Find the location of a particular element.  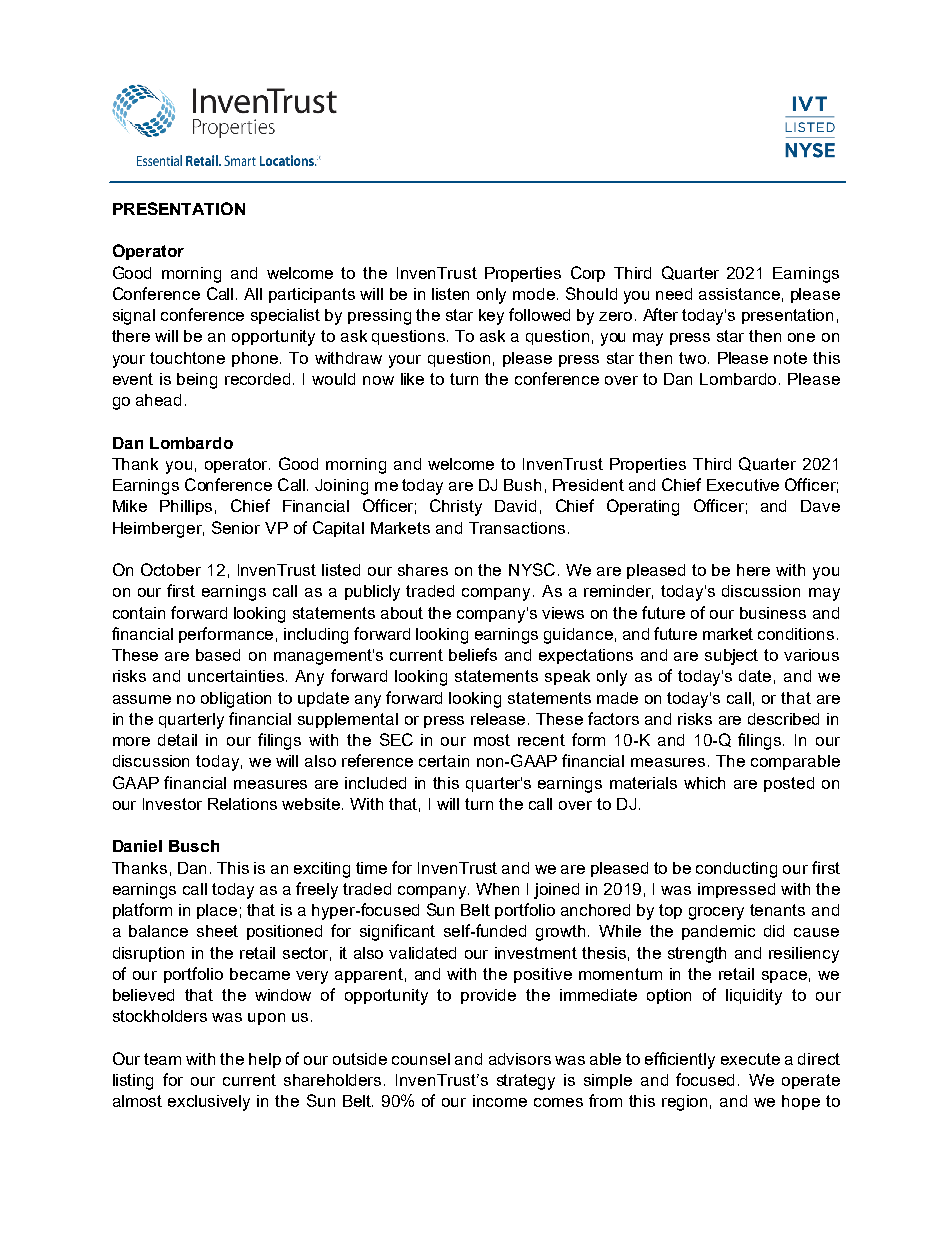

income is located at coordinates (500, 1101).
